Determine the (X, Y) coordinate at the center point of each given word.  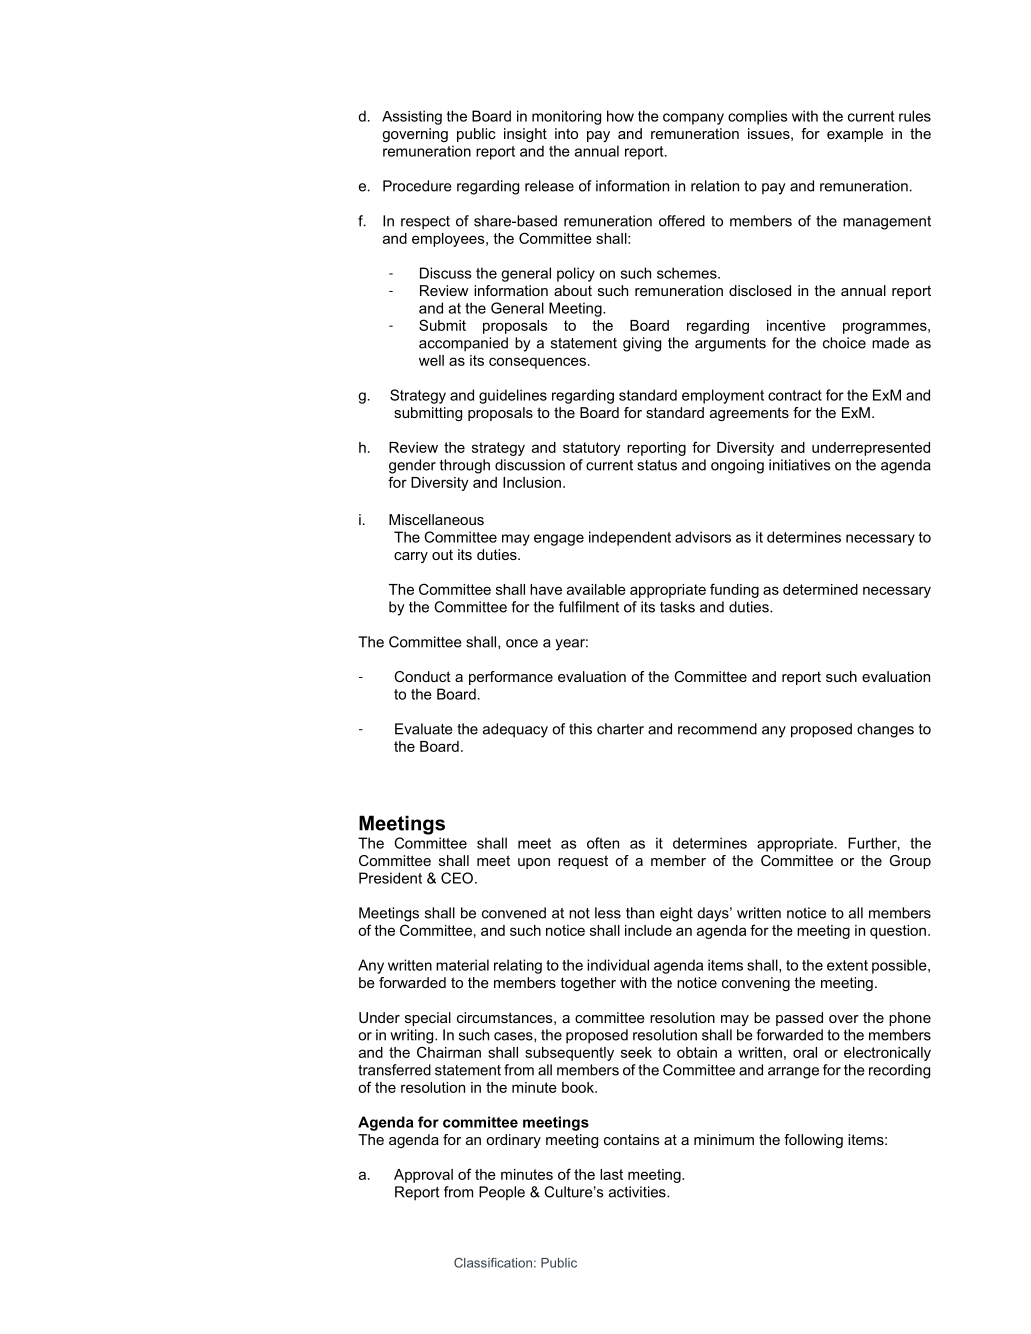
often (603, 843)
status (657, 465)
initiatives (799, 465)
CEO (457, 878)
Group (910, 862)
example (855, 135)
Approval (423, 1176)
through (465, 466)
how (620, 116)
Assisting (412, 117)
